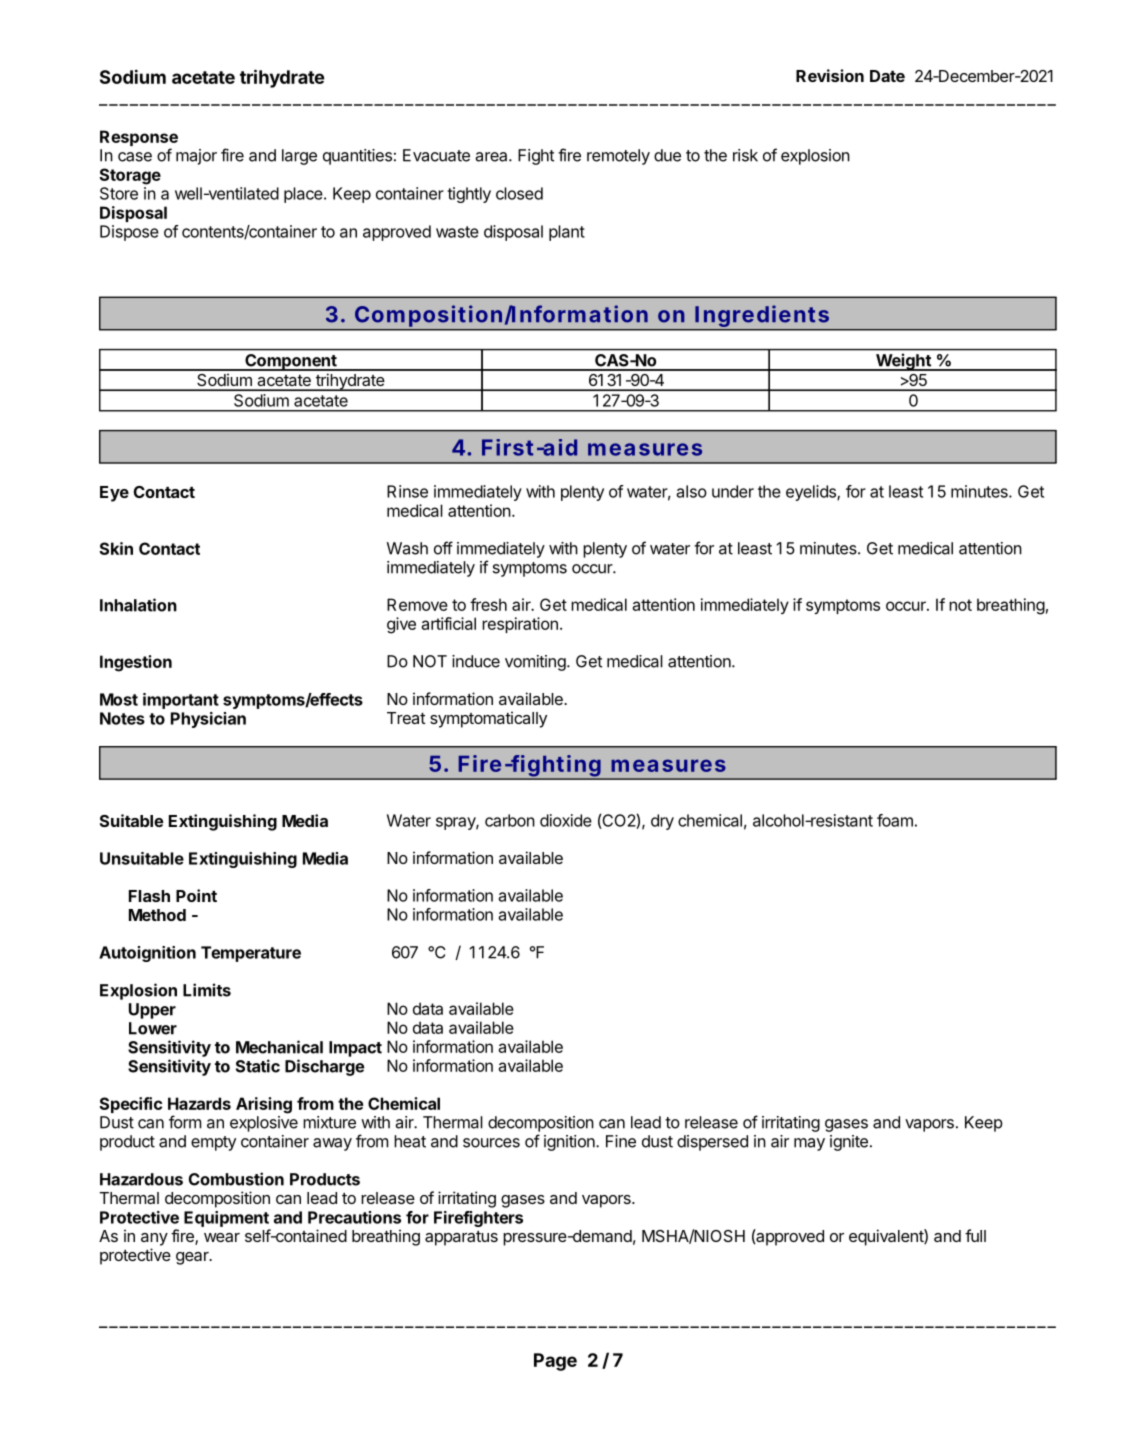 The image size is (1124, 1455). What do you see at coordinates (116, 548) in the screenshot?
I see `Skin` at bounding box center [116, 548].
